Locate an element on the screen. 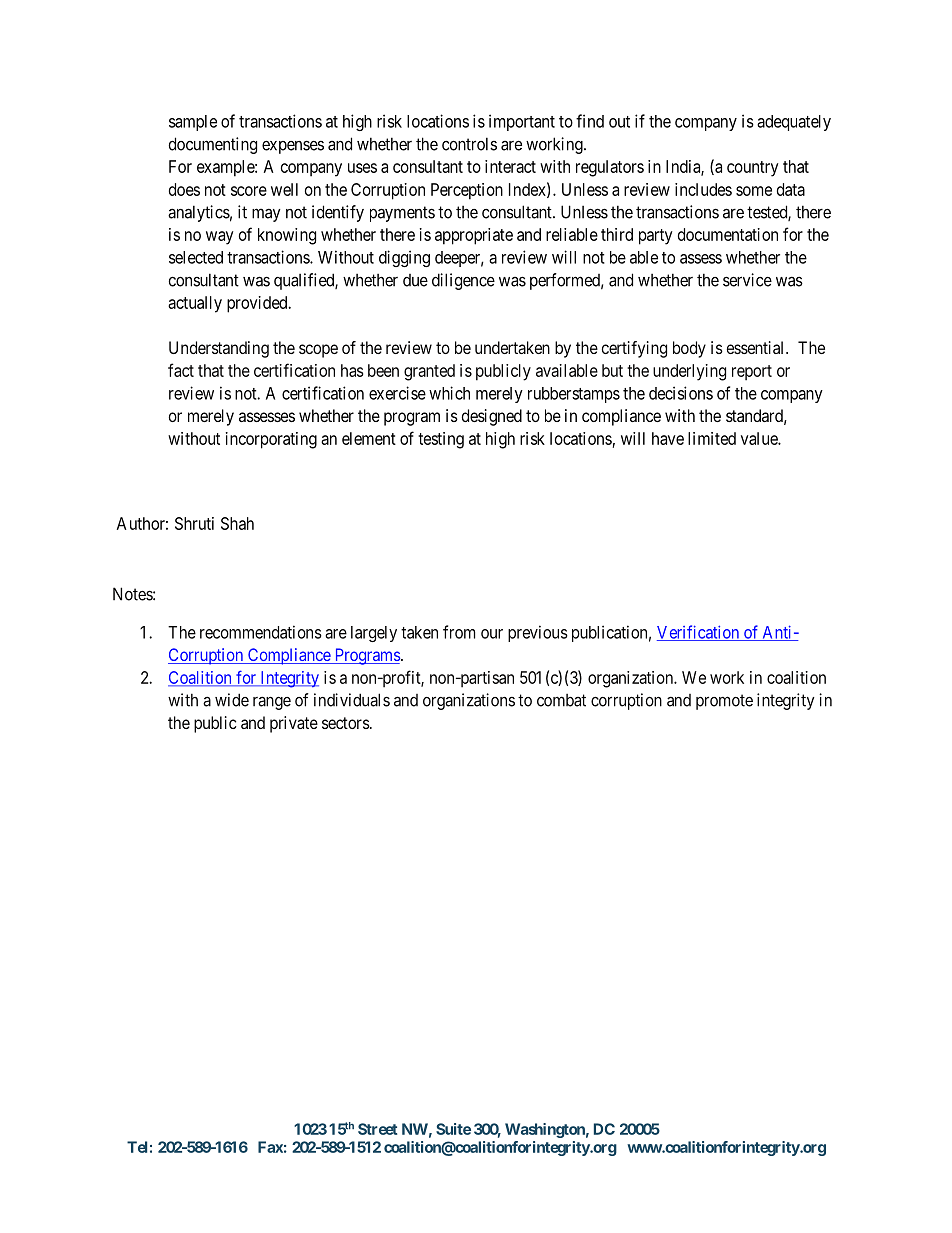 The width and height of the screenshot is (952, 1233). promote is located at coordinates (724, 702).
